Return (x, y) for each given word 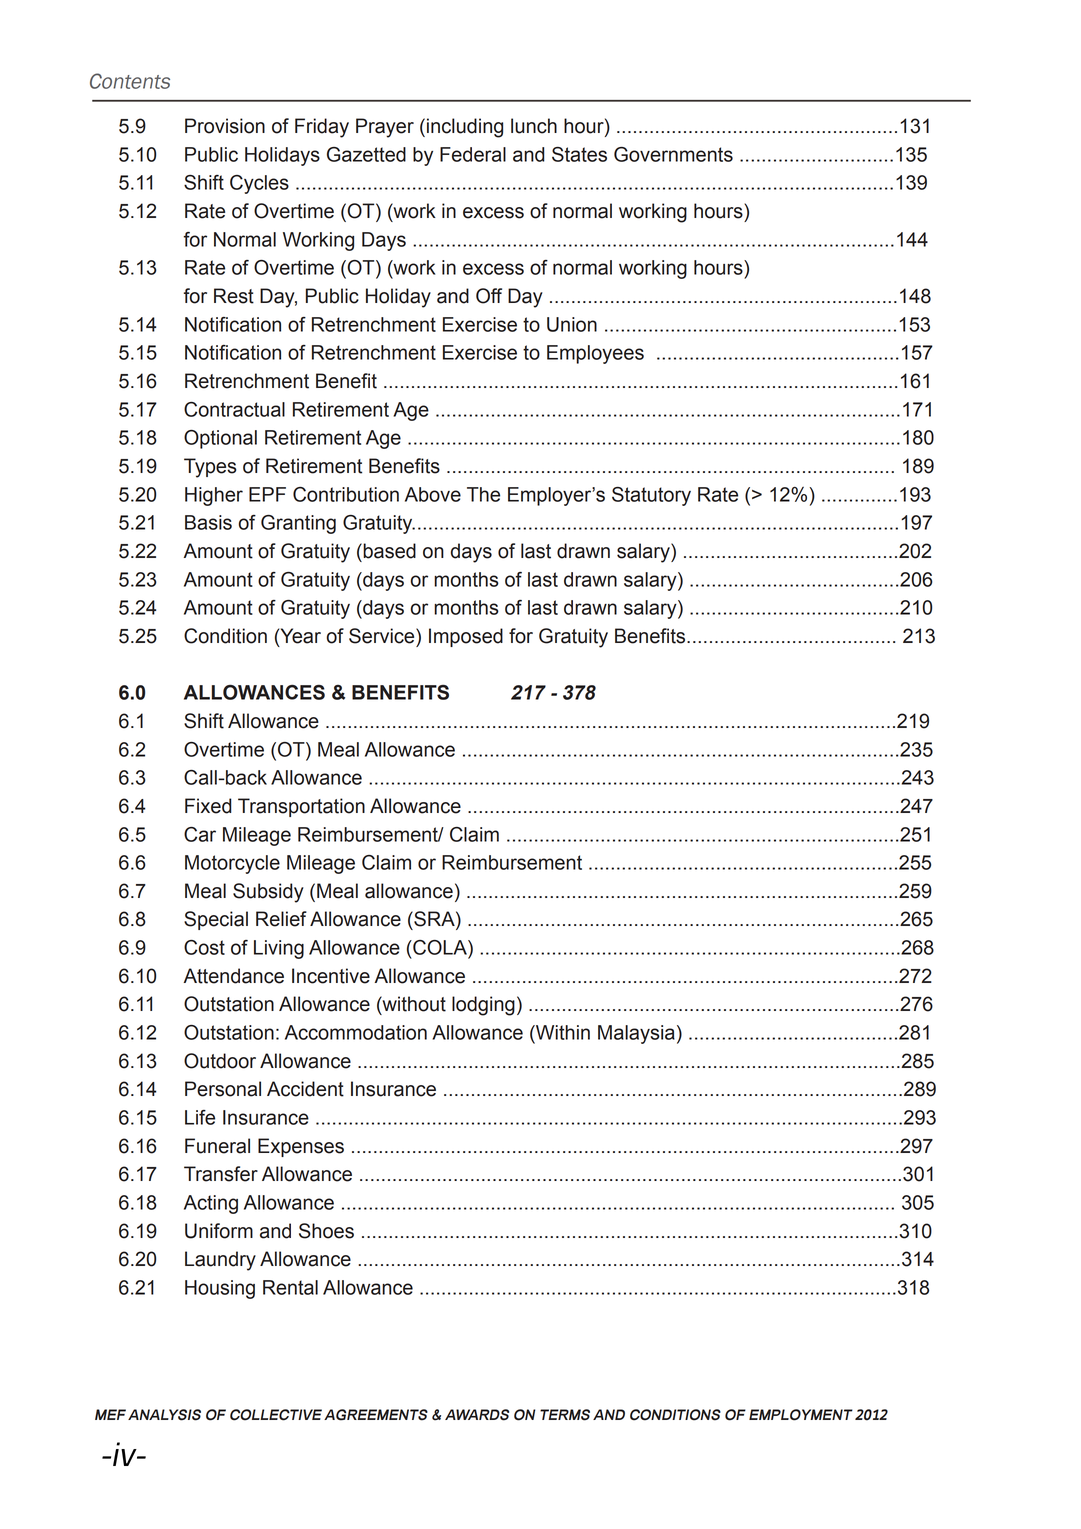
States (579, 154)
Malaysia (636, 1034)
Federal (473, 154)
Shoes (326, 1231)
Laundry (220, 1261)
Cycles (259, 184)
